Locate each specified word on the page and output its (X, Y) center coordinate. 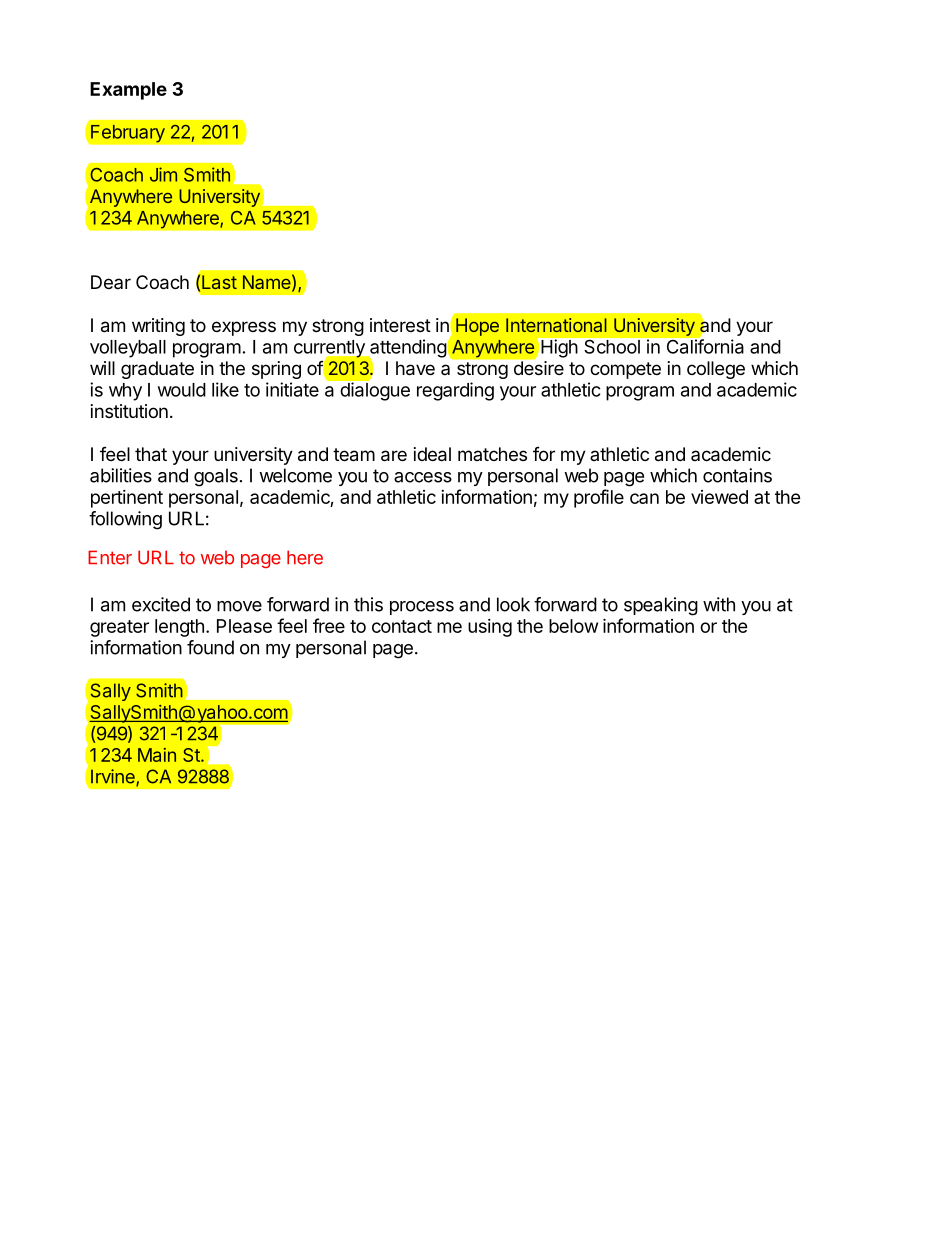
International (556, 325)
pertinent (127, 499)
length (179, 628)
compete (625, 370)
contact (402, 626)
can (644, 498)
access (423, 477)
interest (400, 325)
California (704, 345)
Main (157, 755)
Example (128, 91)
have (415, 368)
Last (219, 282)
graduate (157, 370)
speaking (661, 606)
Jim (163, 174)
